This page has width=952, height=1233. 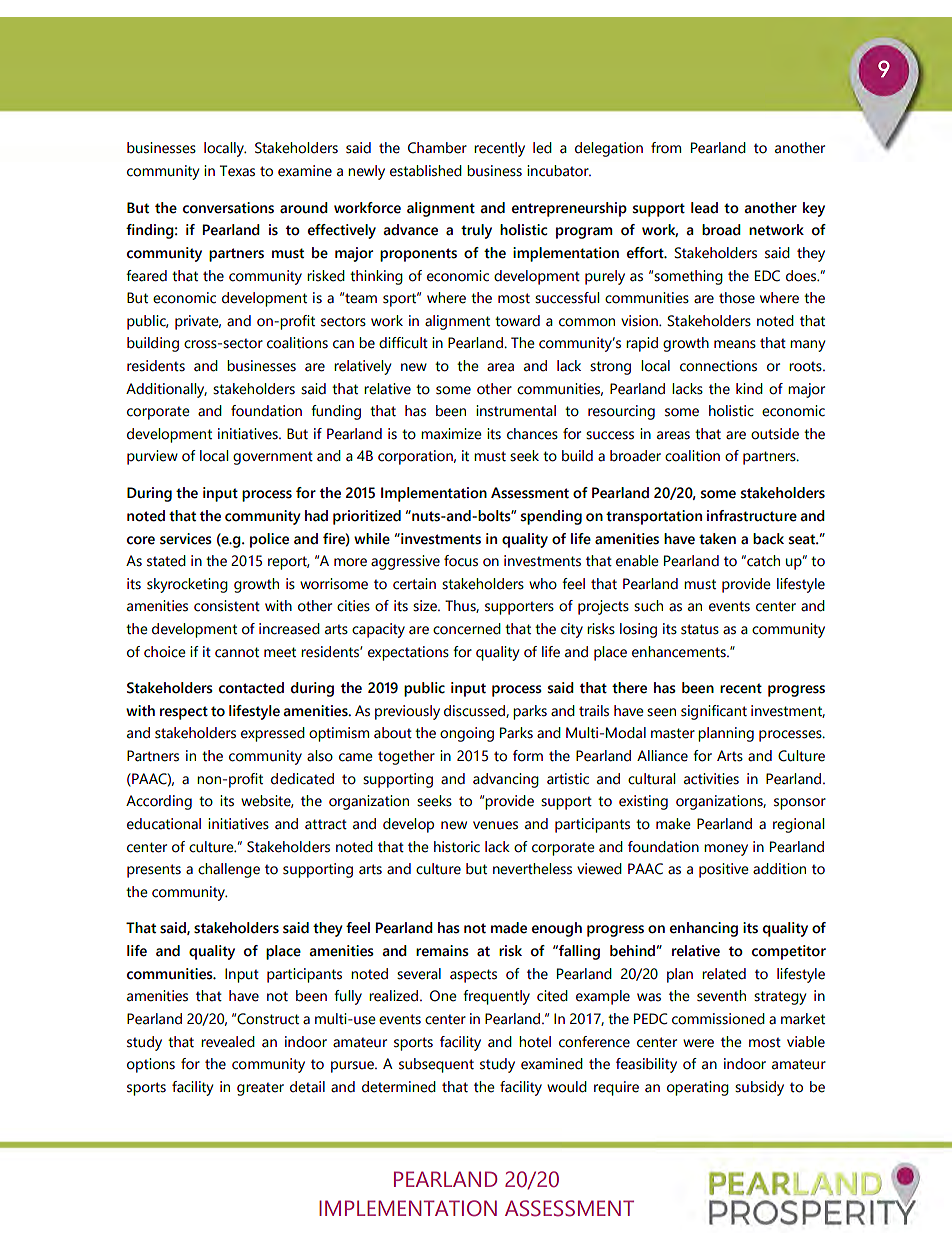 What do you see at coordinates (228, 1042) in the page?
I see `revealed` at bounding box center [228, 1042].
